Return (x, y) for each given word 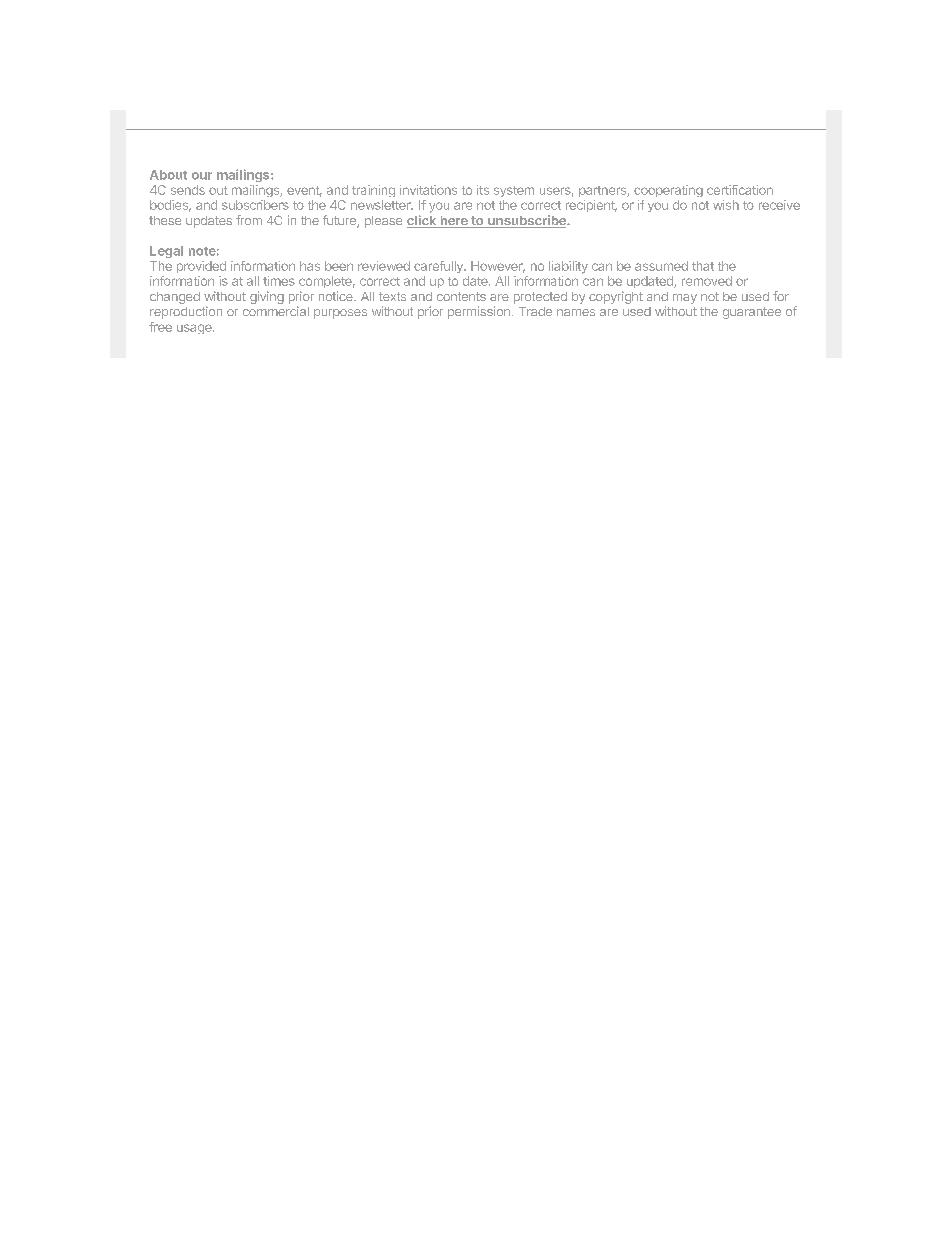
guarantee (752, 313)
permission (479, 312)
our (202, 176)
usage (195, 329)
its (483, 190)
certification (740, 190)
